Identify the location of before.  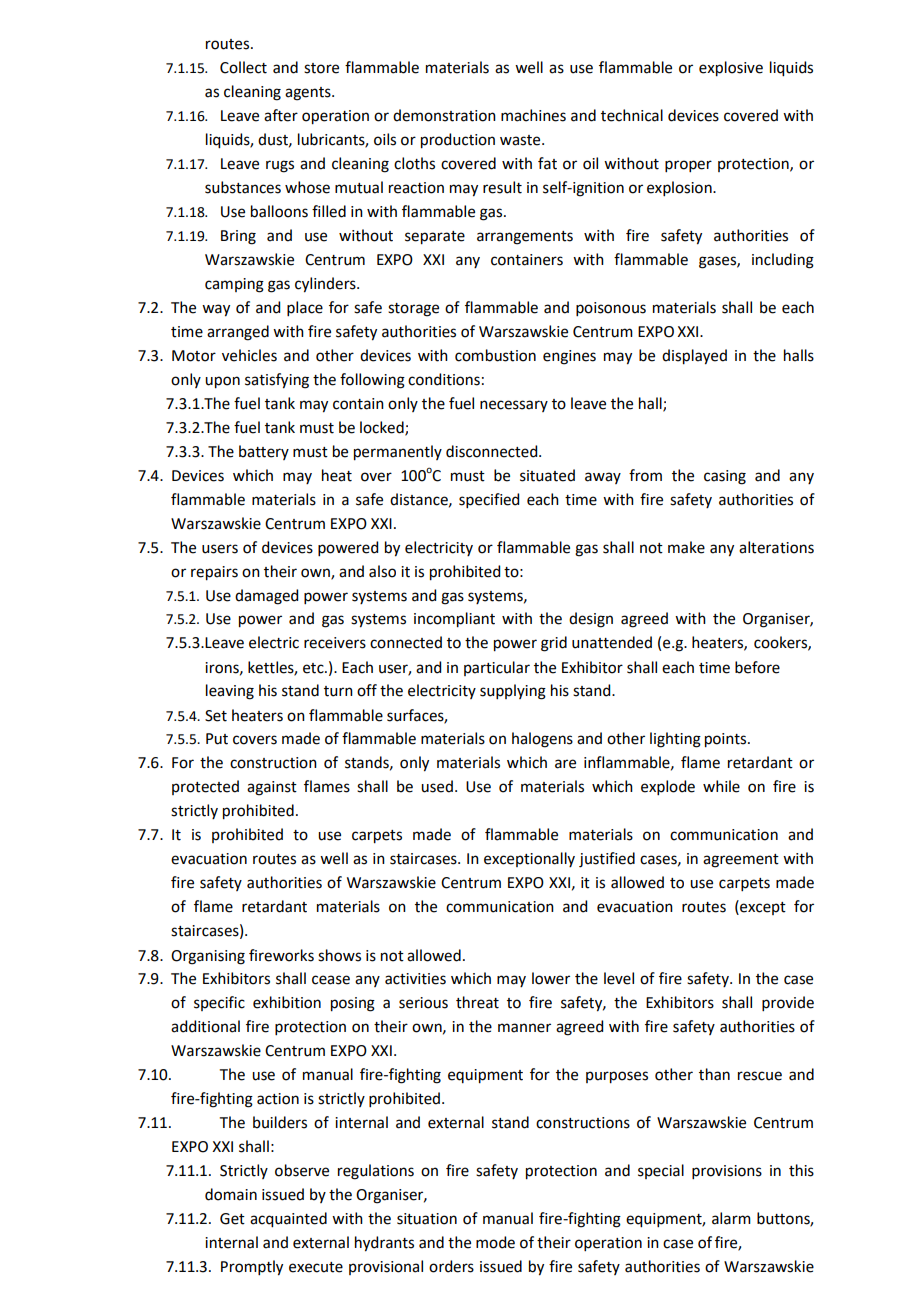
(757, 667).
